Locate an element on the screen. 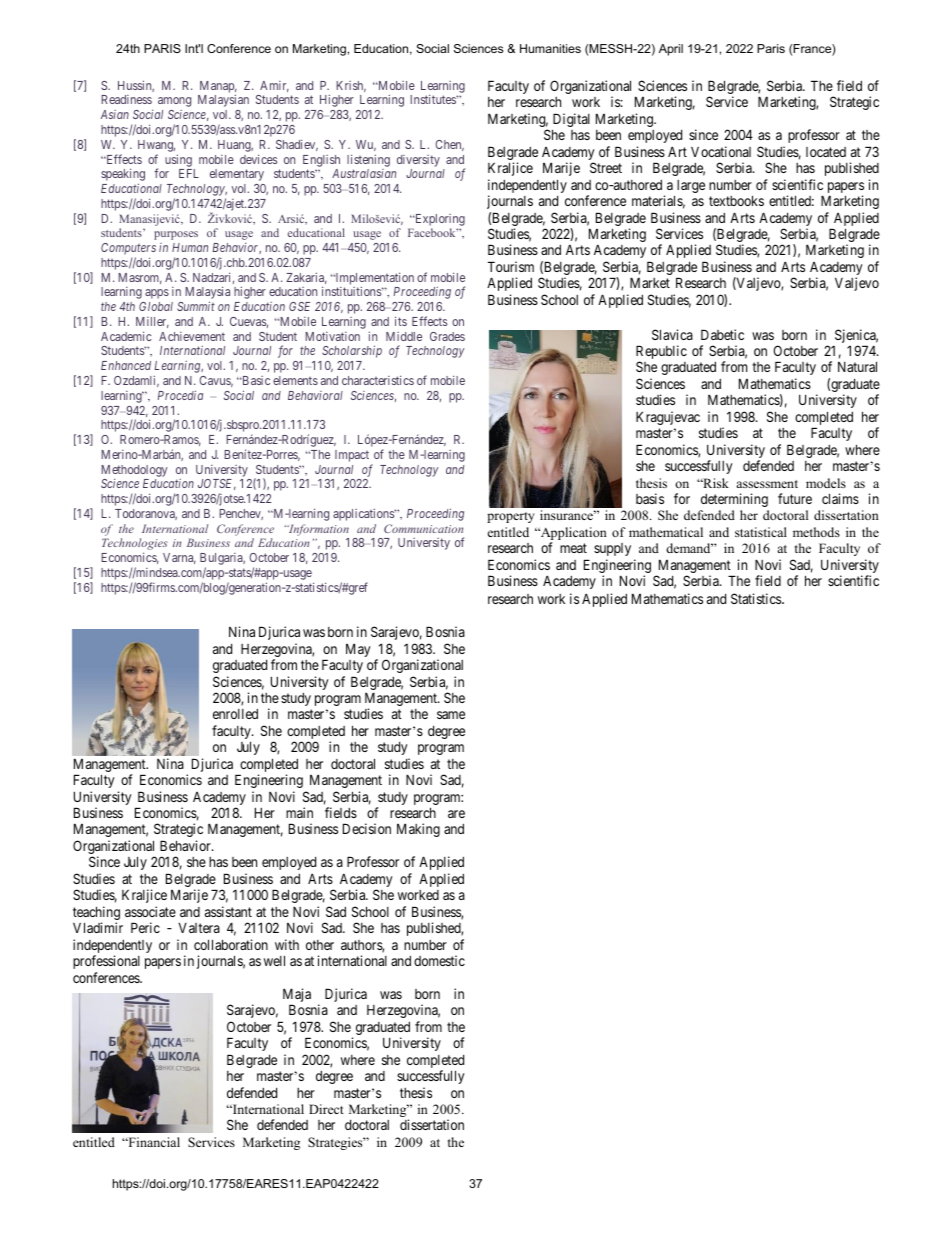  statistical is located at coordinates (761, 532).
